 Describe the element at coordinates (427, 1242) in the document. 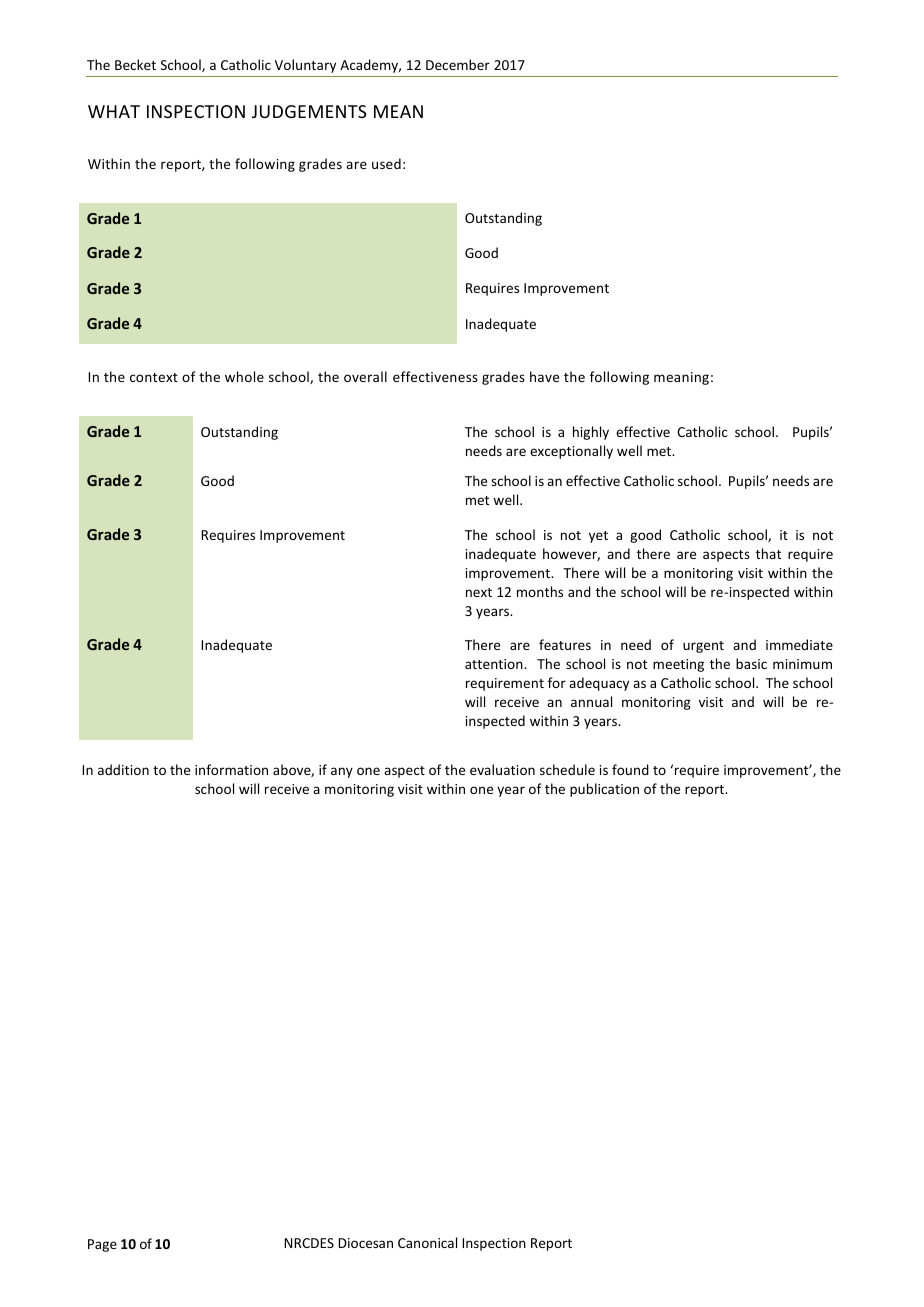

I see `Canonical` at that location.
